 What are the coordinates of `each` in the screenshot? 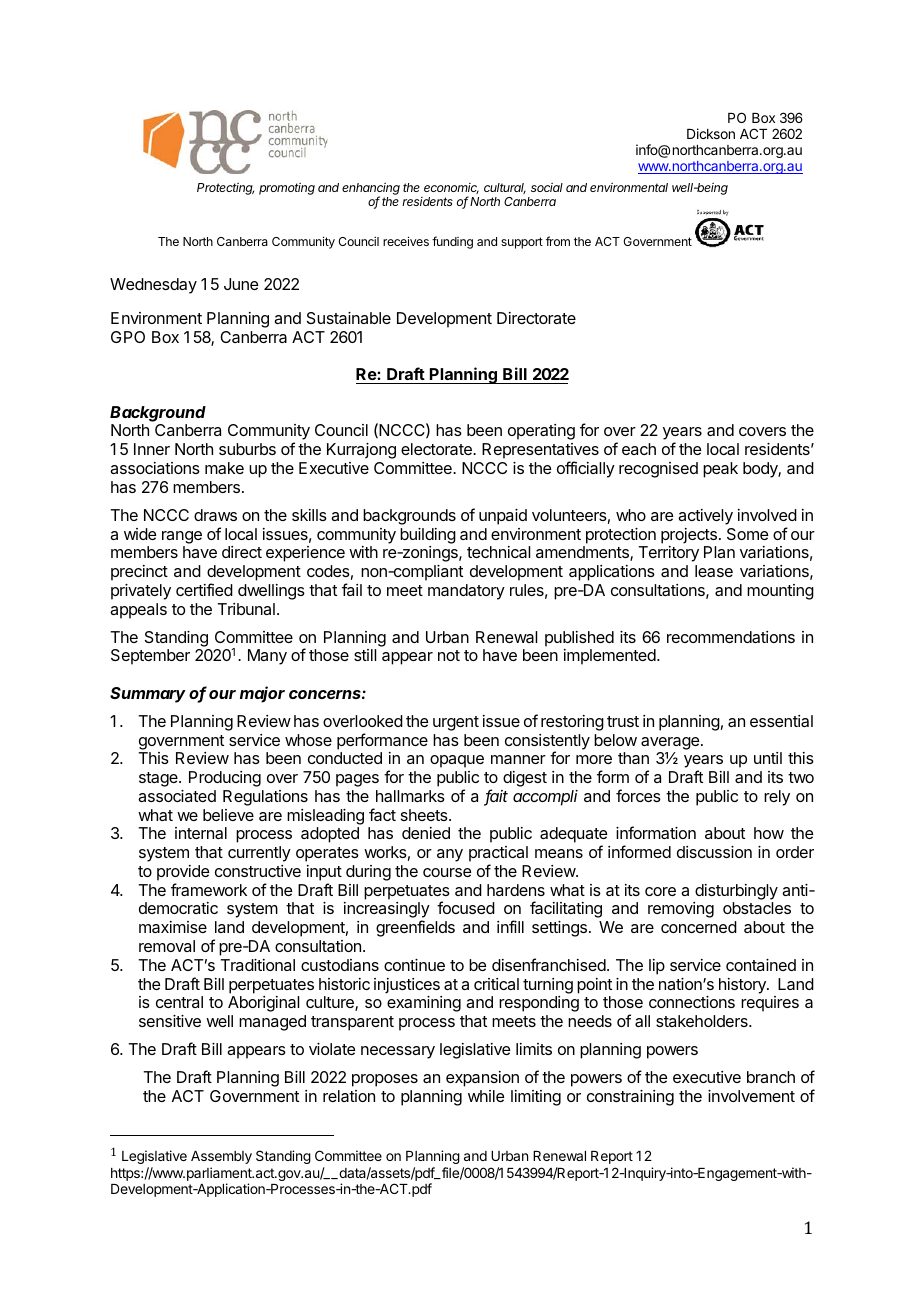 It's located at (639, 449).
